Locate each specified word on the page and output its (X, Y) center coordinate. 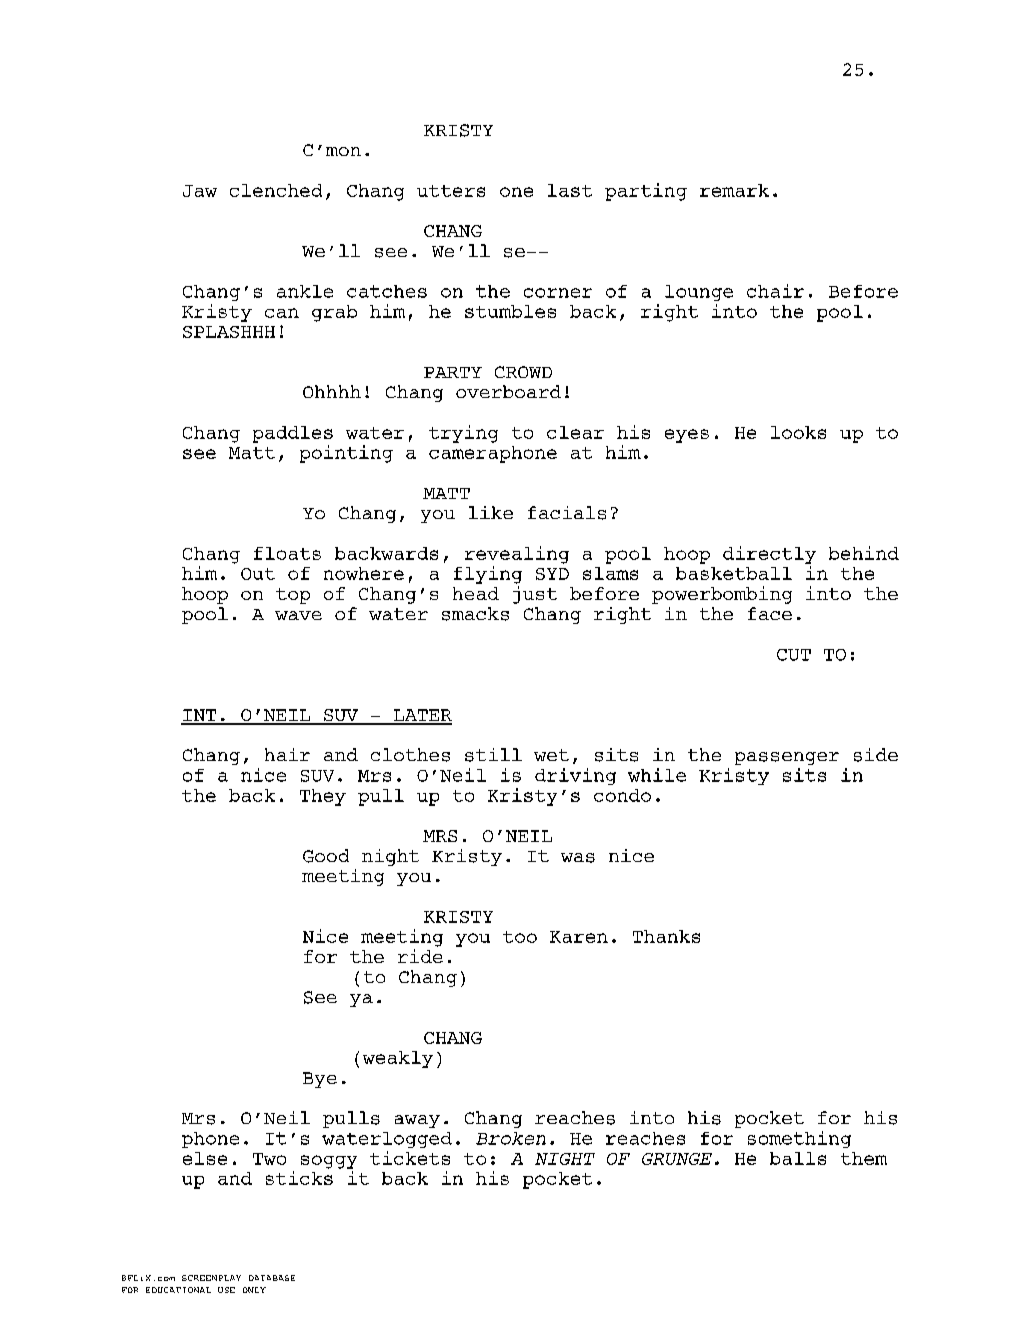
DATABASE (272, 1278)
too (520, 937)
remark (734, 190)
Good (326, 856)
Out (258, 574)
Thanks (666, 936)
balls (798, 1158)
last (570, 190)
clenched (276, 190)
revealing (517, 555)
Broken (511, 1138)
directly (769, 555)
